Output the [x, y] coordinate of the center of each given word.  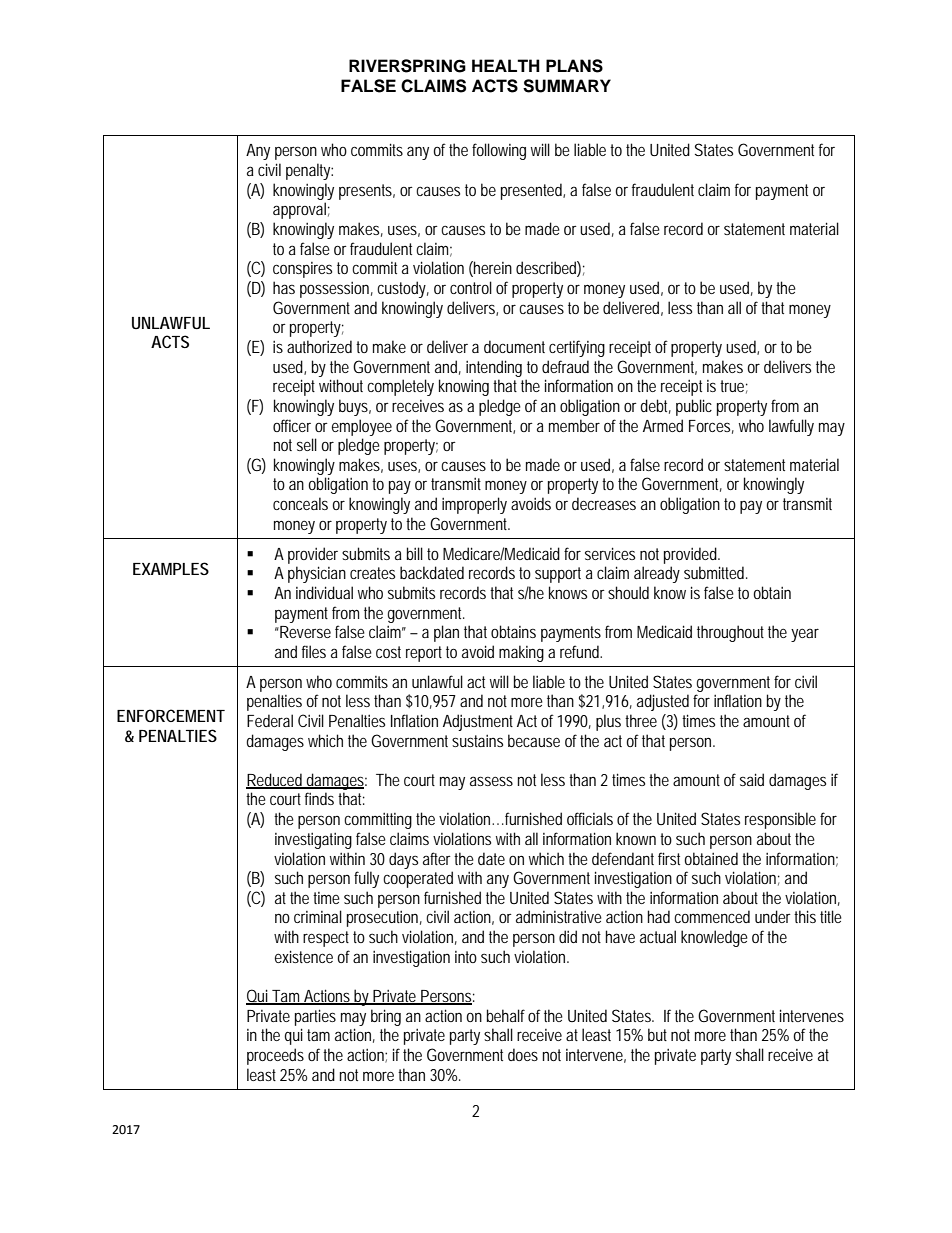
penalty [309, 171]
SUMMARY [567, 86]
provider [313, 555]
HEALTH [506, 65]
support [558, 575]
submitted [716, 572]
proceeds [275, 1056]
